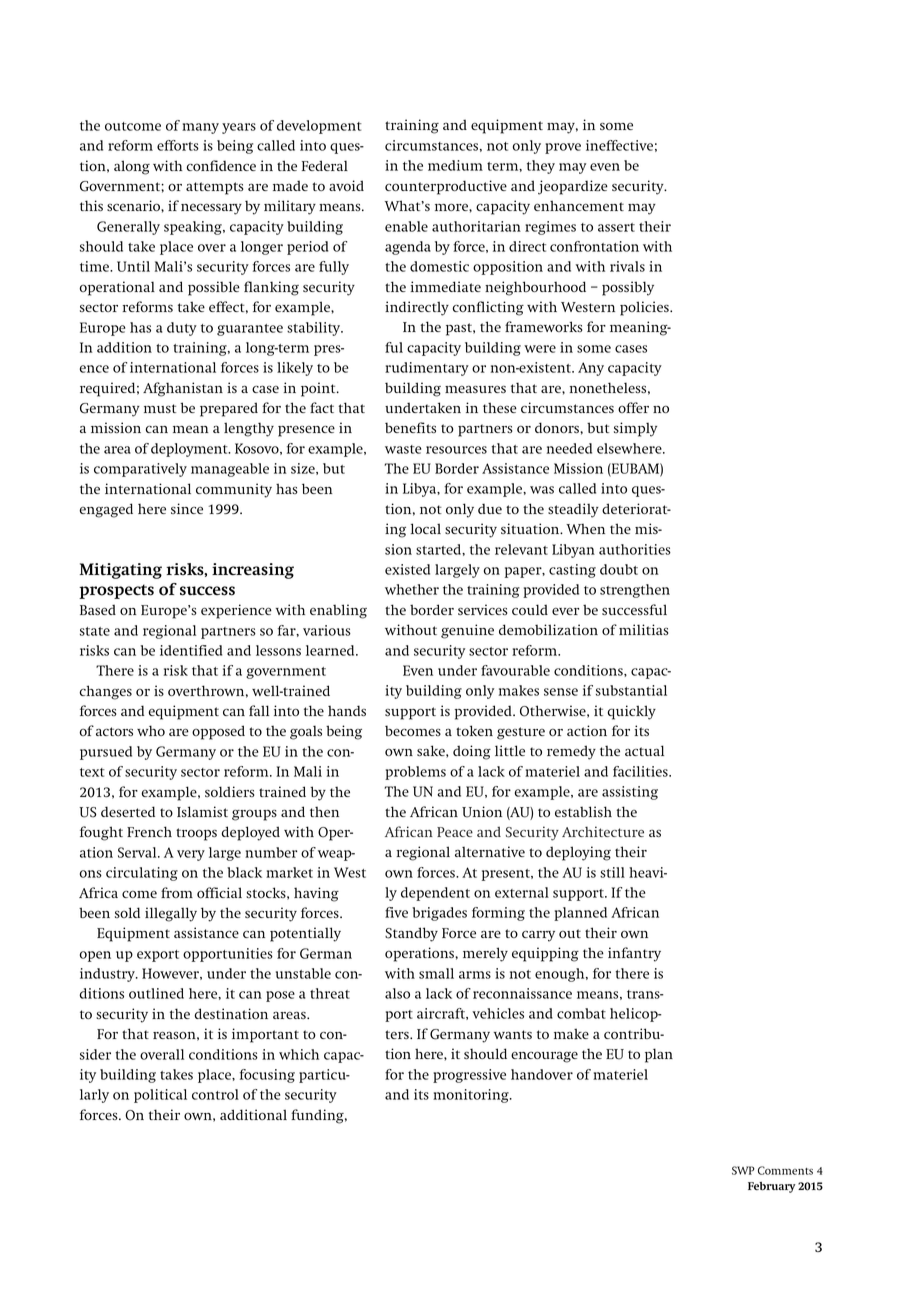 The width and height of the image is (924, 1308). Describe the element at coordinates (187, 508) in the image. I see `since` at that location.
